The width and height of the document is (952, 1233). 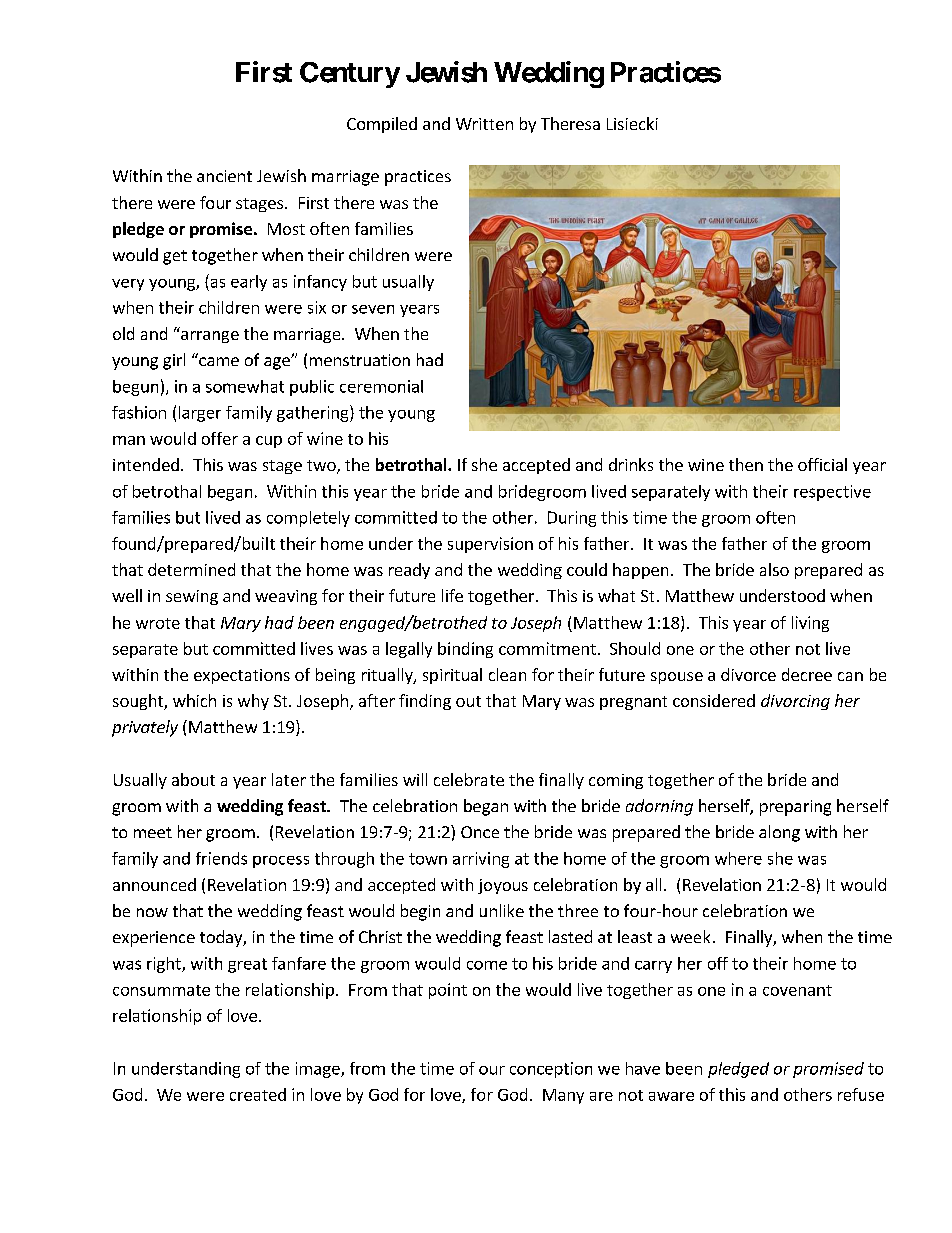 I want to click on ceremonial, so click(x=381, y=386).
